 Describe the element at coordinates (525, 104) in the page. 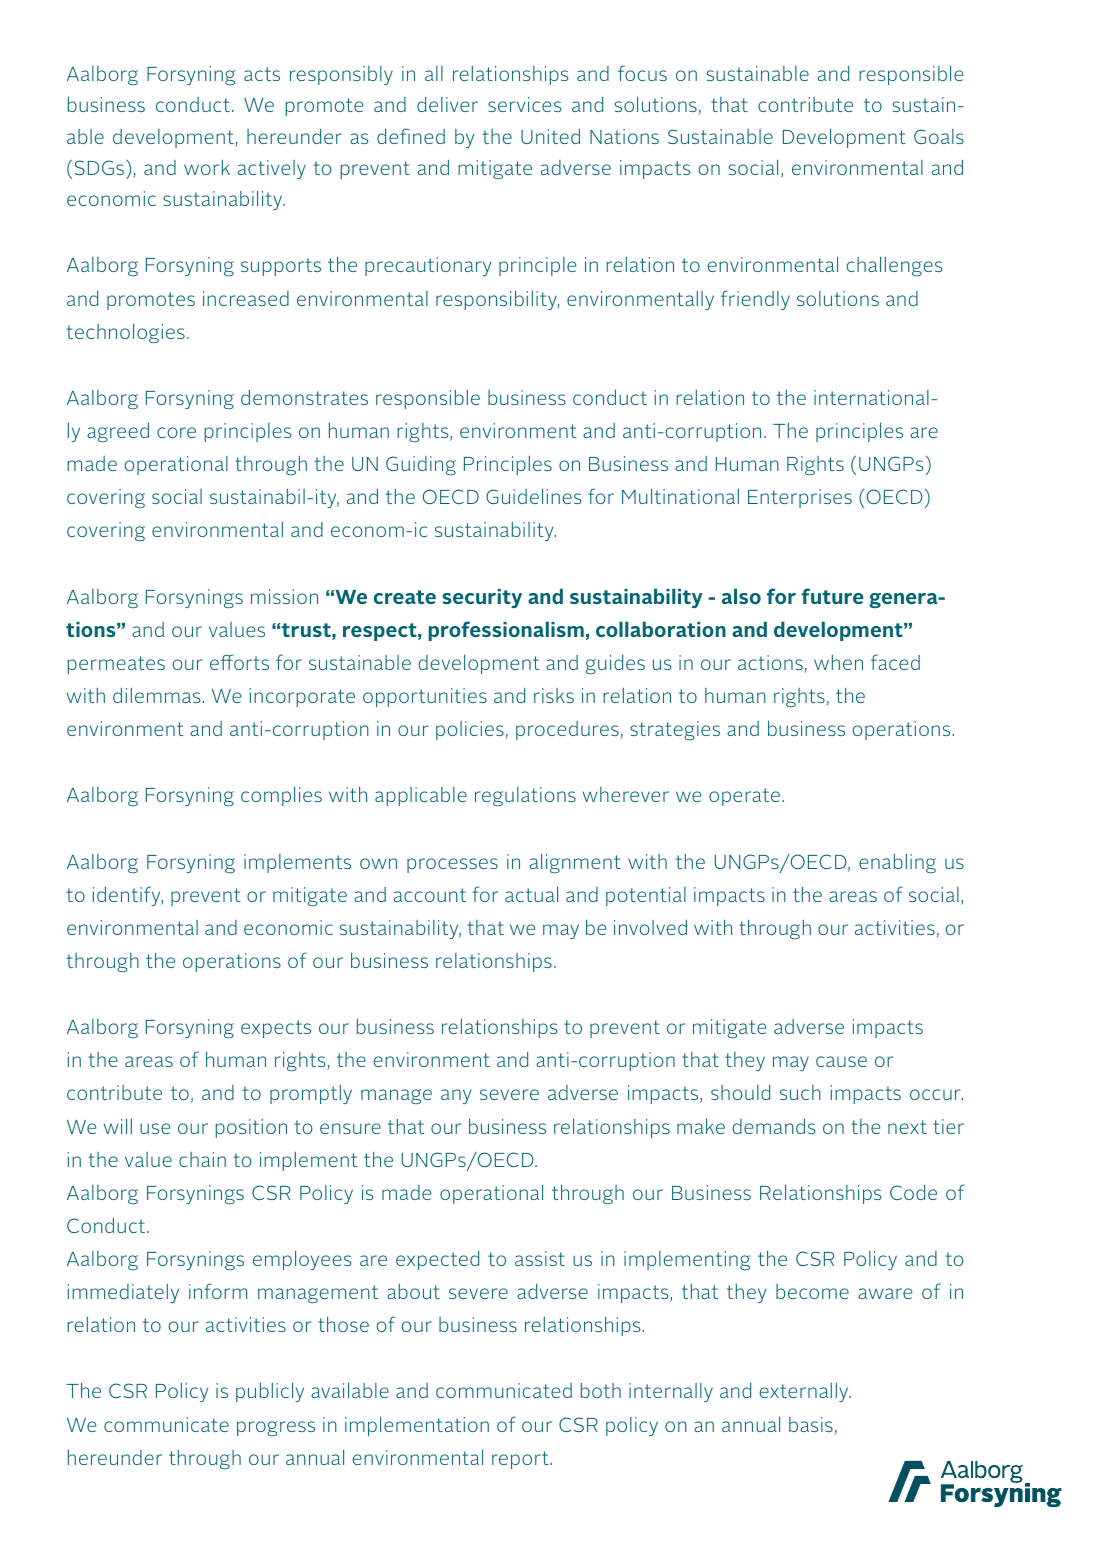

I see `services` at that location.
